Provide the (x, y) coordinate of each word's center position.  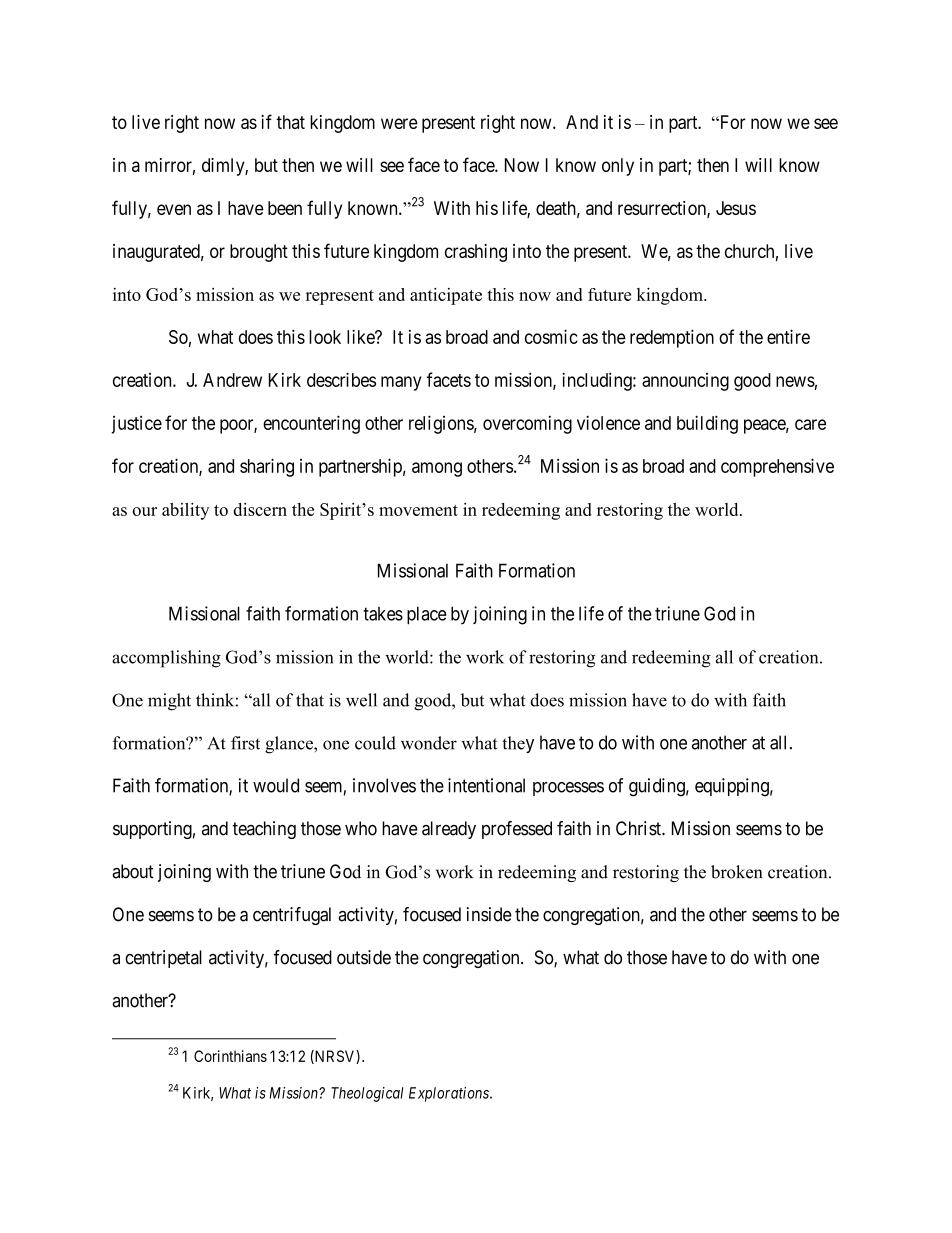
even (174, 209)
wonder (429, 743)
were (399, 123)
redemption (672, 338)
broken (736, 872)
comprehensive (777, 467)
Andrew (232, 380)
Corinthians (230, 1056)
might (169, 702)
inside (489, 914)
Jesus (736, 208)
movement (418, 510)
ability (185, 511)
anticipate (446, 296)
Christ (639, 828)
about (133, 871)
